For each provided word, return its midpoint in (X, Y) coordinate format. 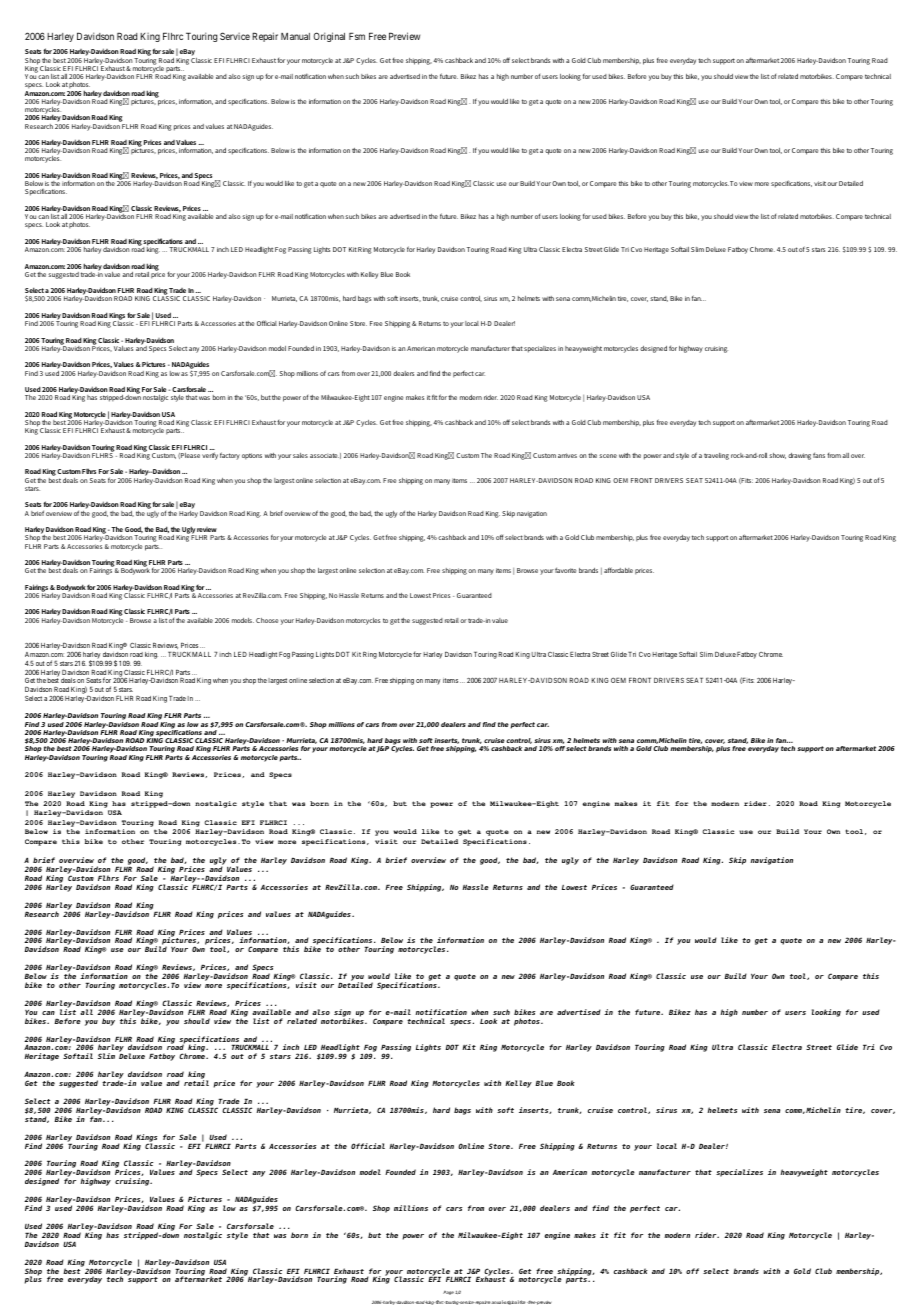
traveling (716, 456)
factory (230, 456)
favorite (566, 570)
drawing (799, 456)
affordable (618, 570)
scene (608, 456)
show (777, 456)
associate (324, 455)
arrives (567, 455)
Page (448, 1293)
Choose (267, 620)
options (252, 456)
